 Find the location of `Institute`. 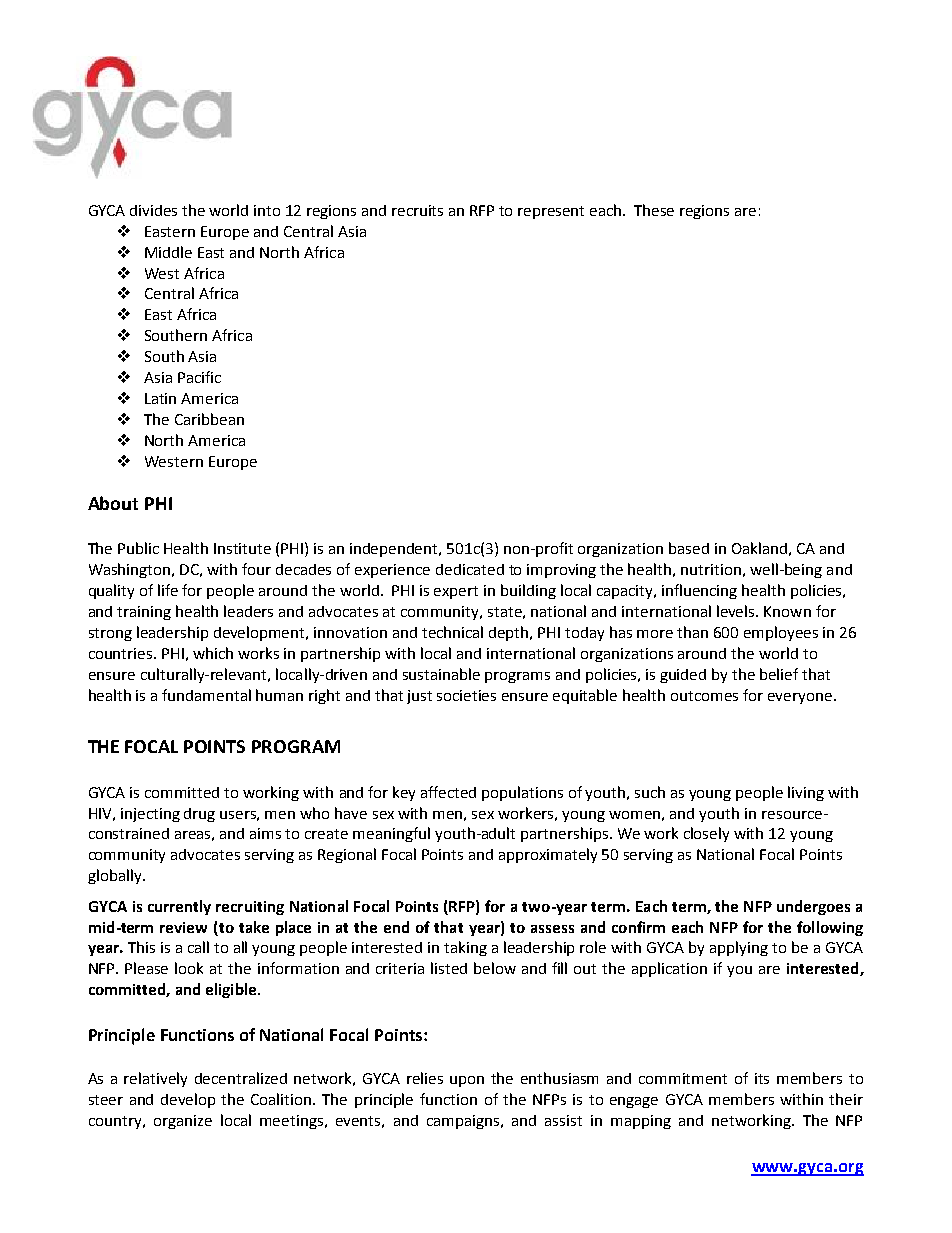

Institute is located at coordinates (242, 548).
